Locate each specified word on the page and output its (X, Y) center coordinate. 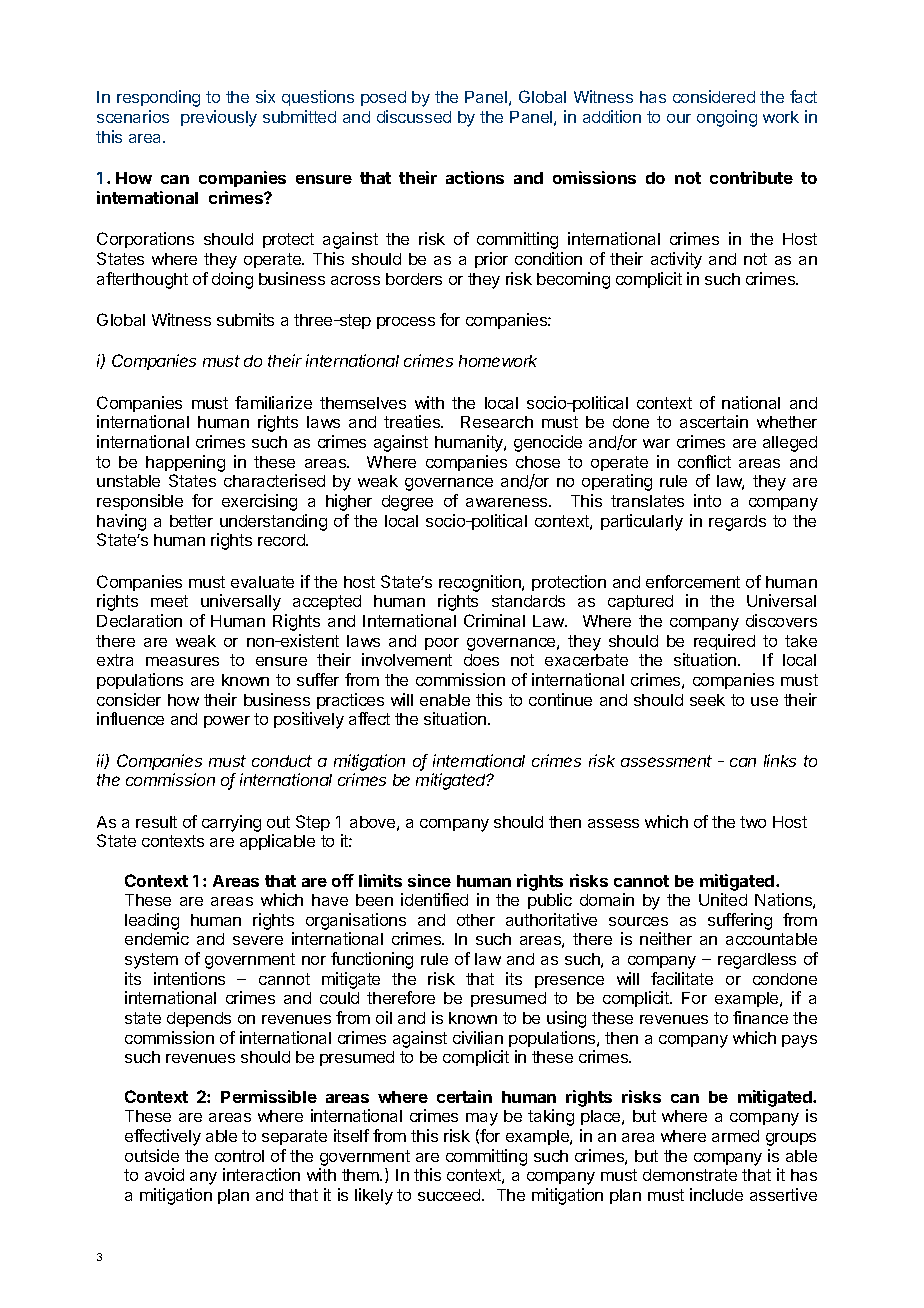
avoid (164, 1174)
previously (219, 118)
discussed (414, 116)
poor (442, 644)
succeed (450, 1195)
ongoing (727, 118)
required (724, 642)
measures (182, 661)
